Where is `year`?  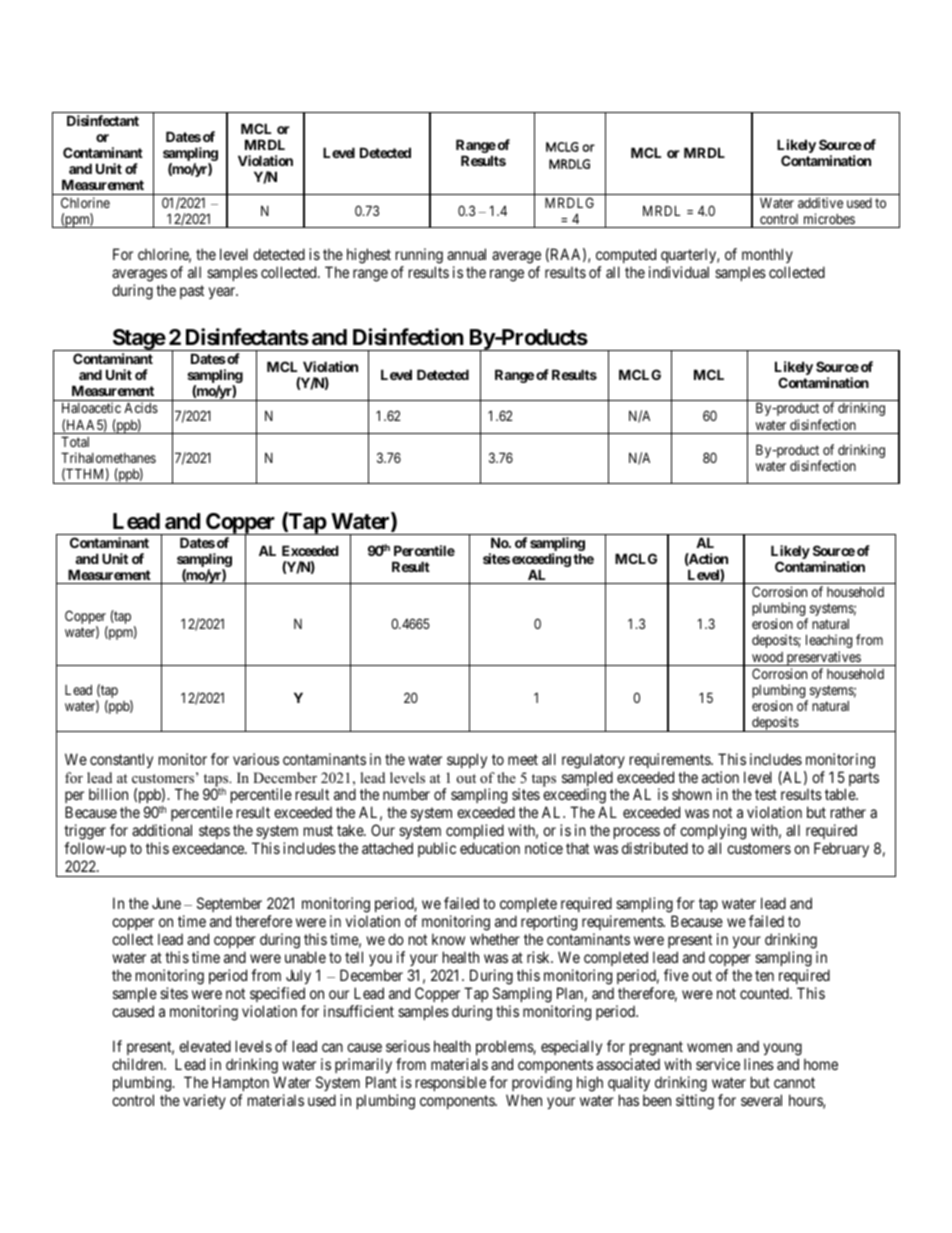
year is located at coordinates (223, 293).
